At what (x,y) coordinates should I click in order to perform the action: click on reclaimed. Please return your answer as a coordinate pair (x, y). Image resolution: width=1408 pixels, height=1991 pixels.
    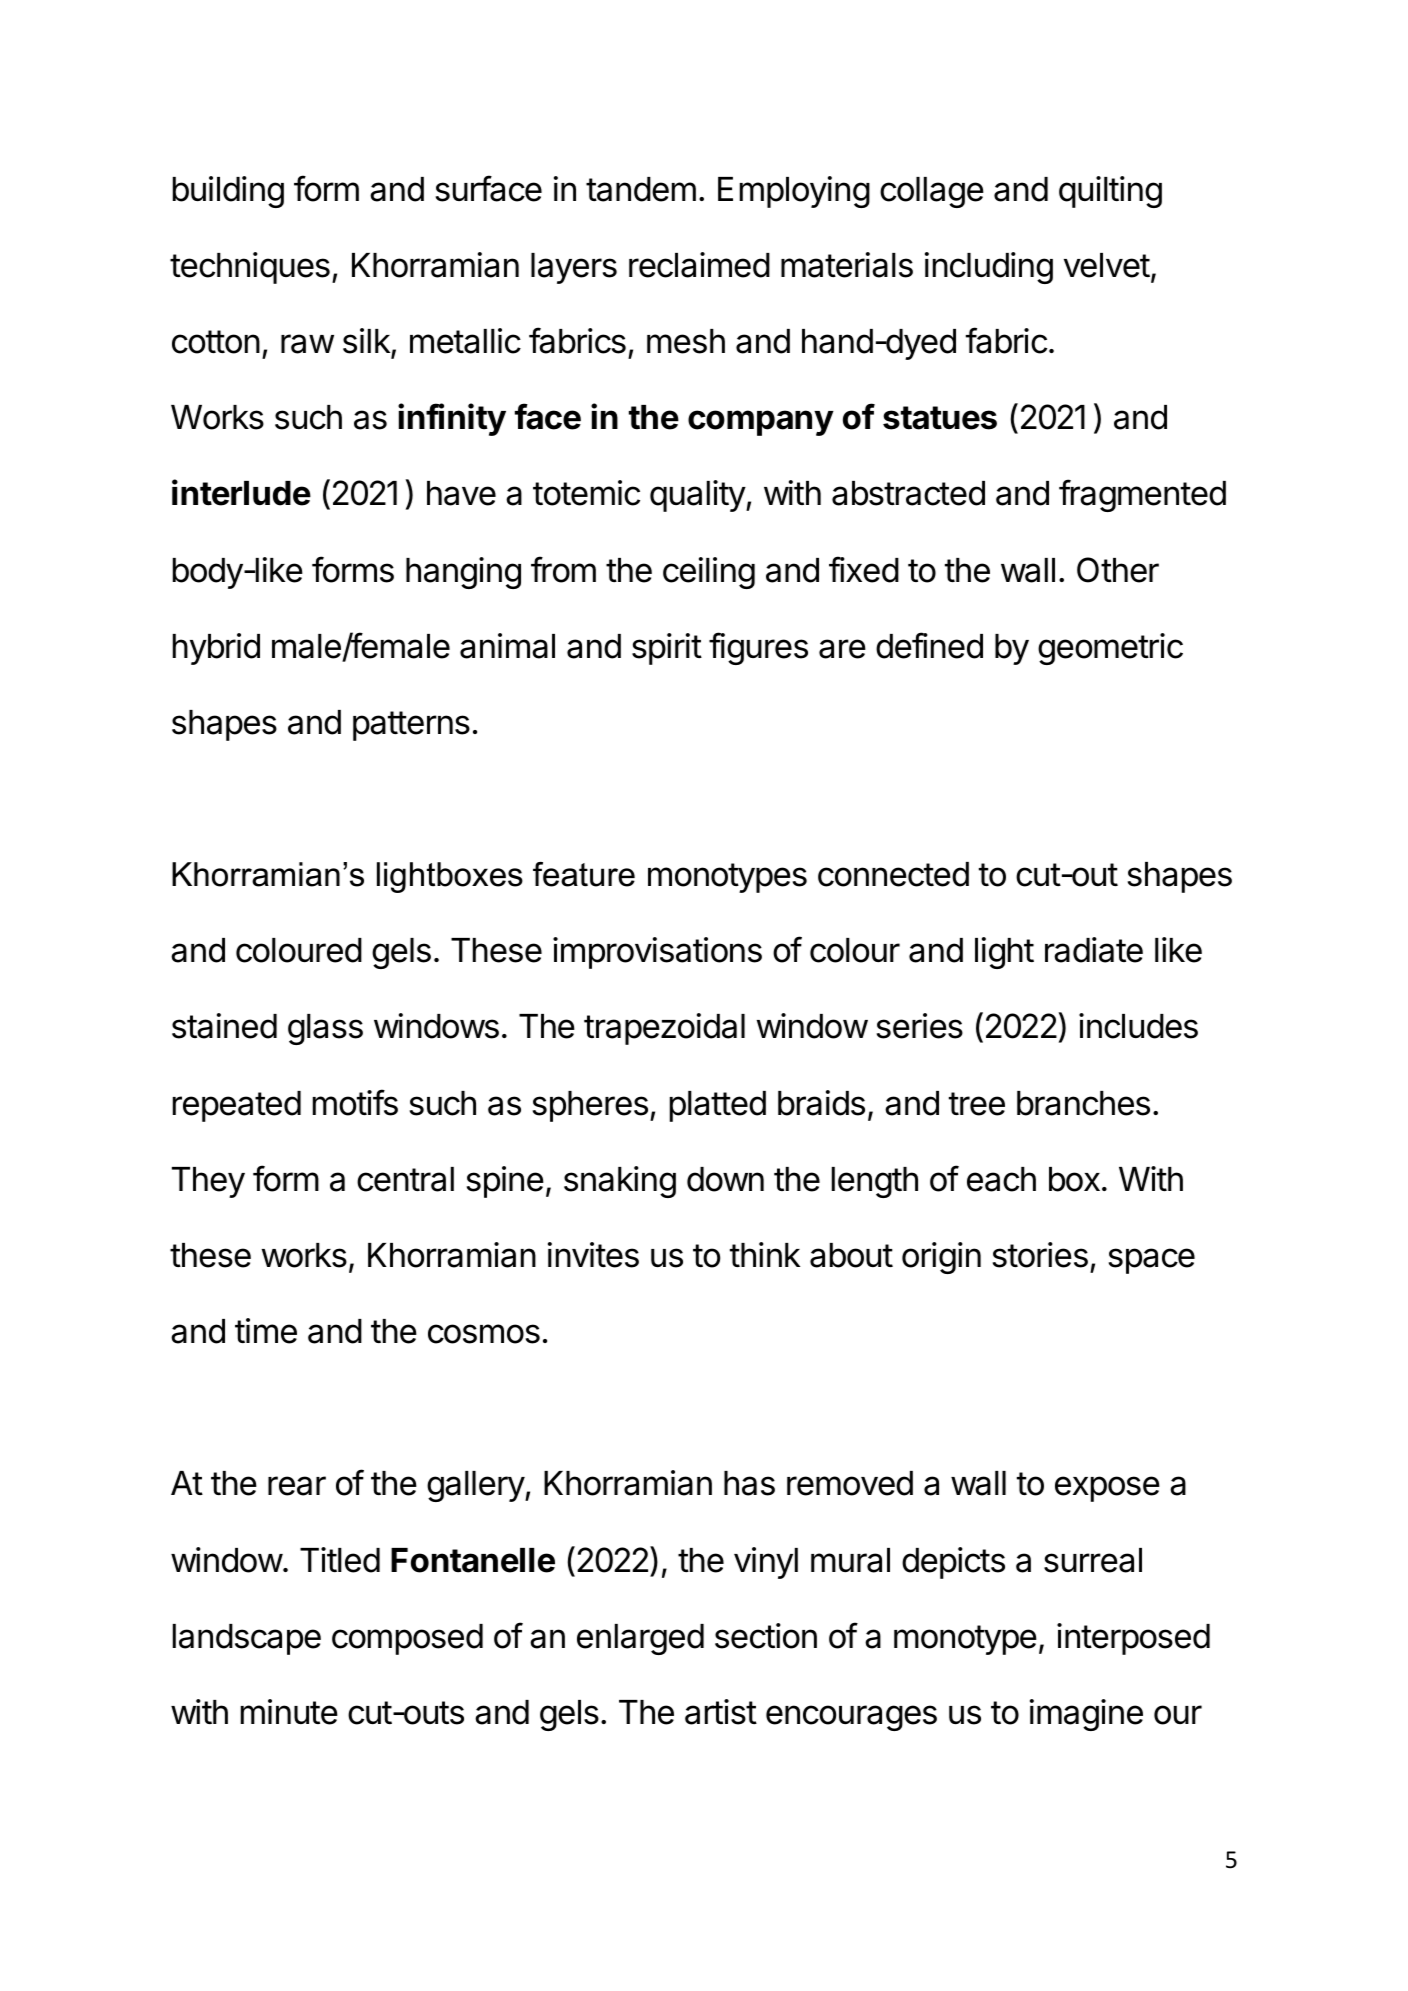
    Looking at the image, I should click on (699, 265).
